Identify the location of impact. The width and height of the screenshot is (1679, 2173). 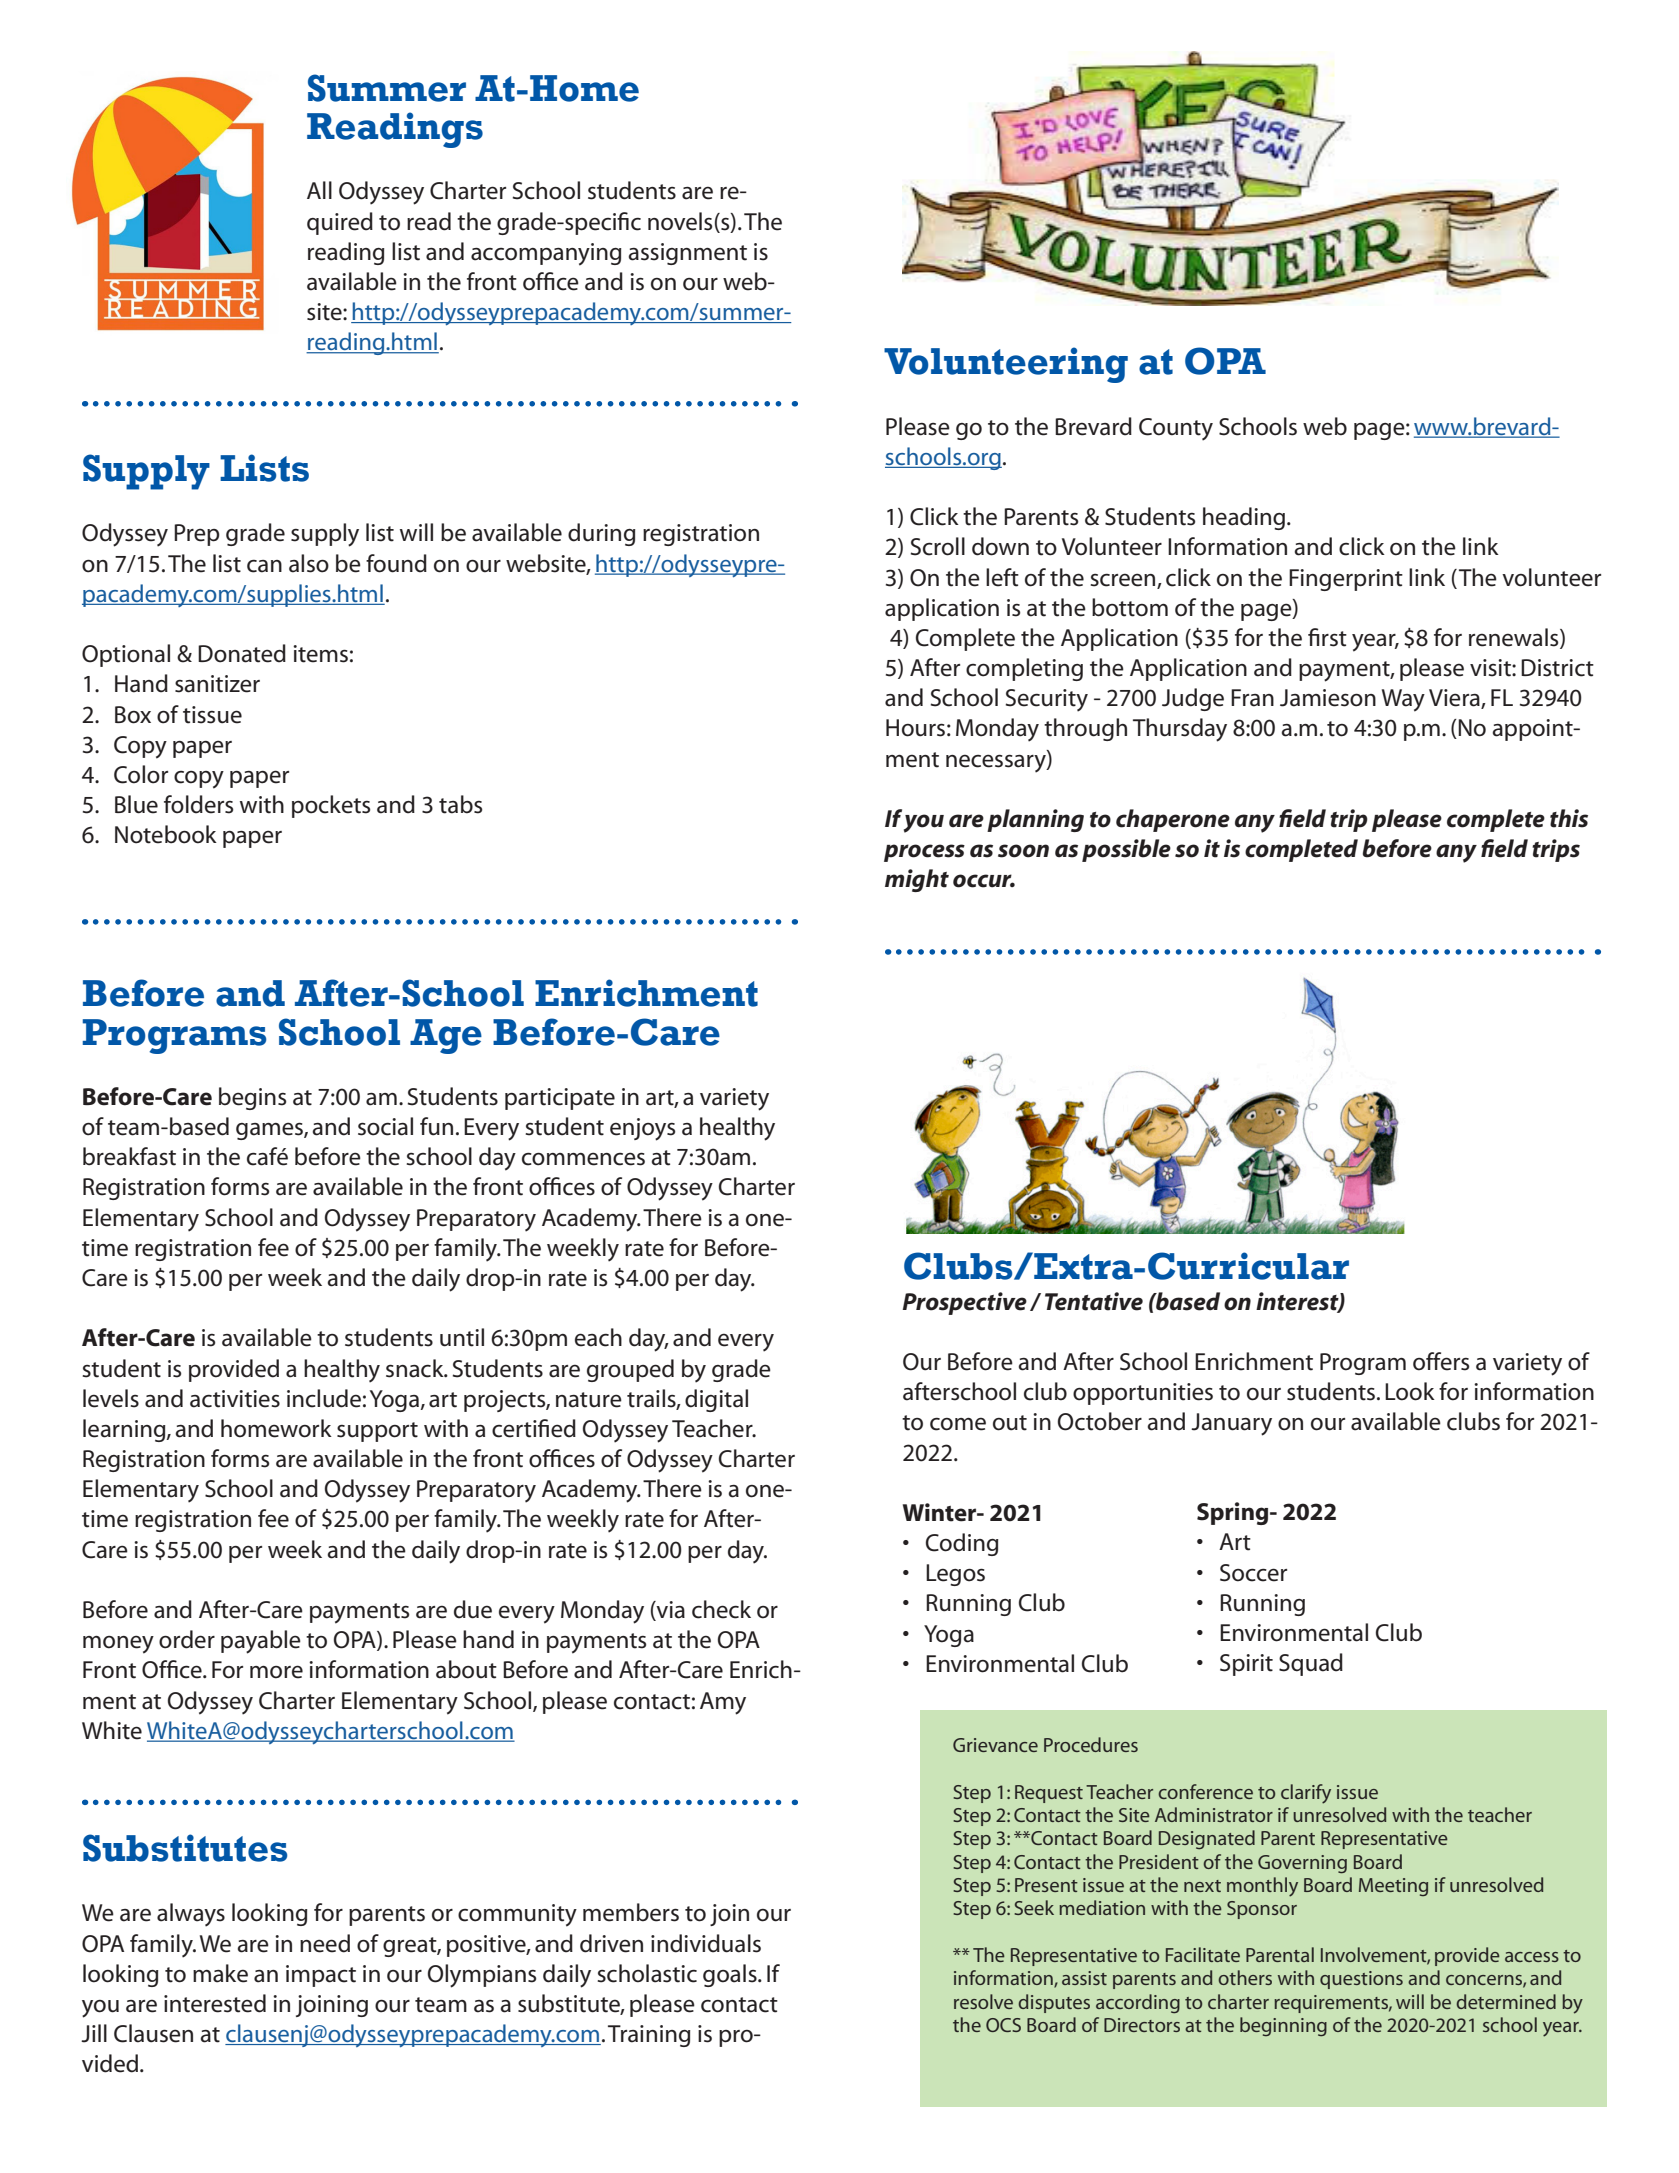
(321, 1976).
